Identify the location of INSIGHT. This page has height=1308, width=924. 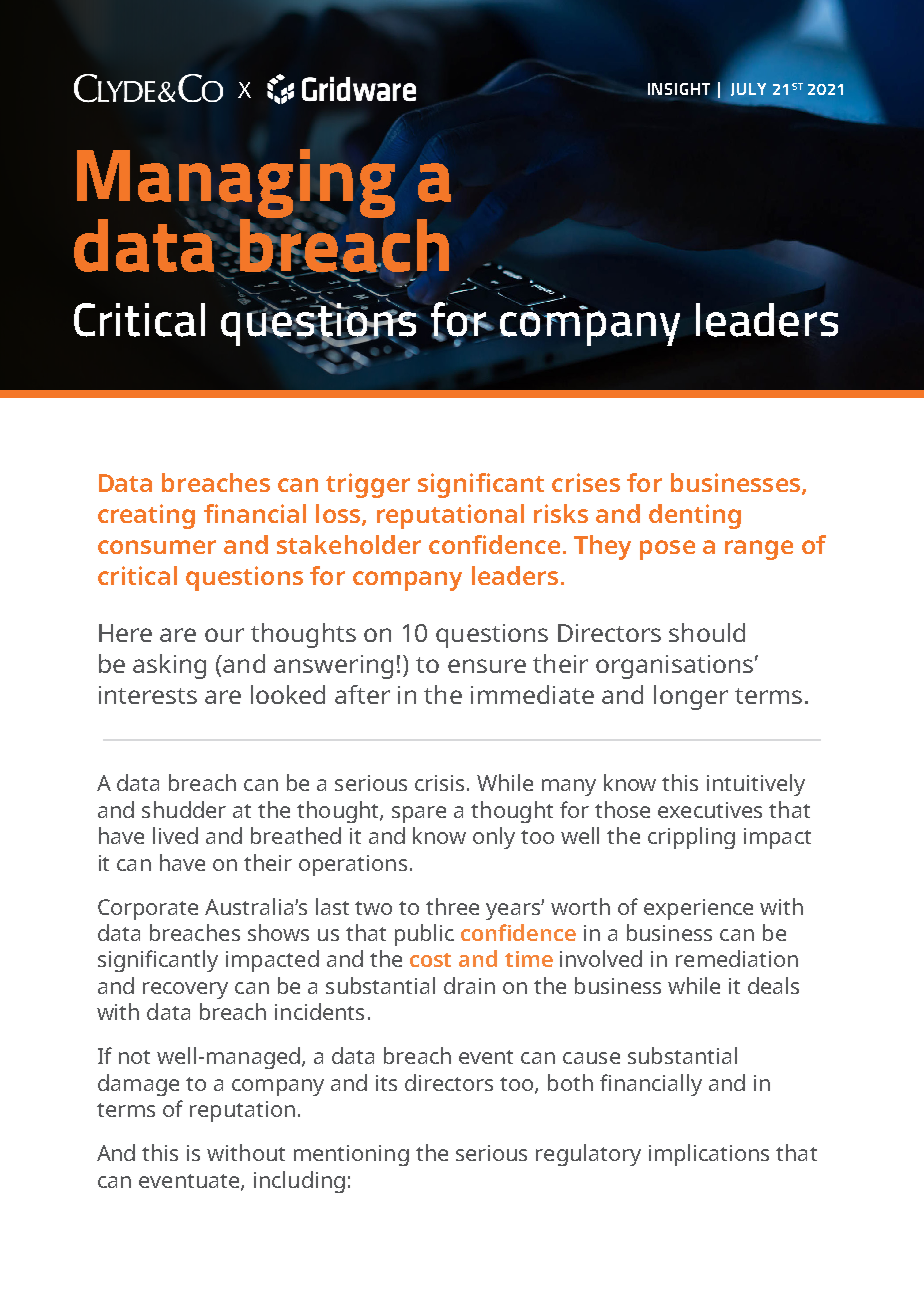
(681, 90).
